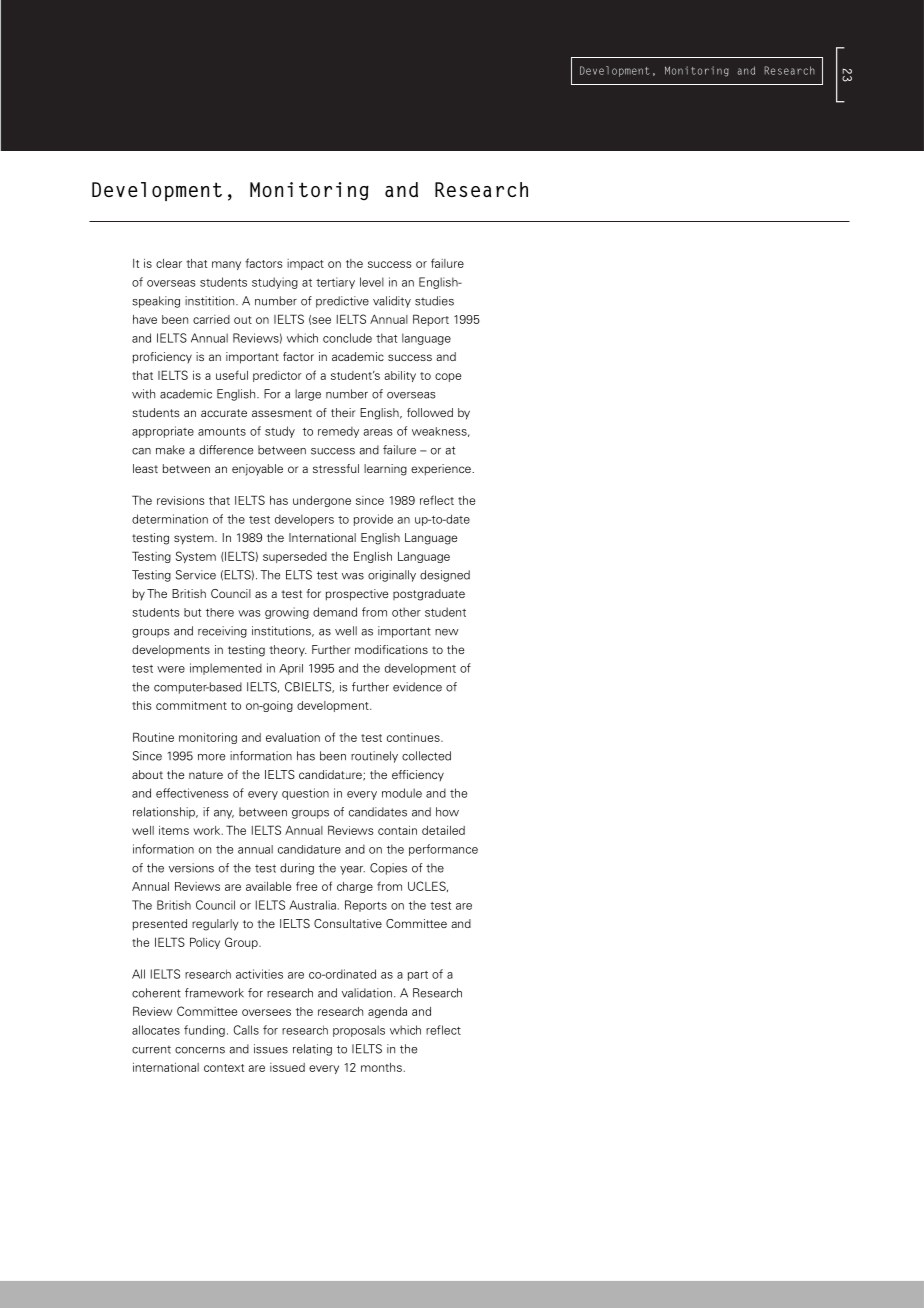 The height and width of the screenshot is (1308, 924). I want to click on impact, so click(305, 264).
